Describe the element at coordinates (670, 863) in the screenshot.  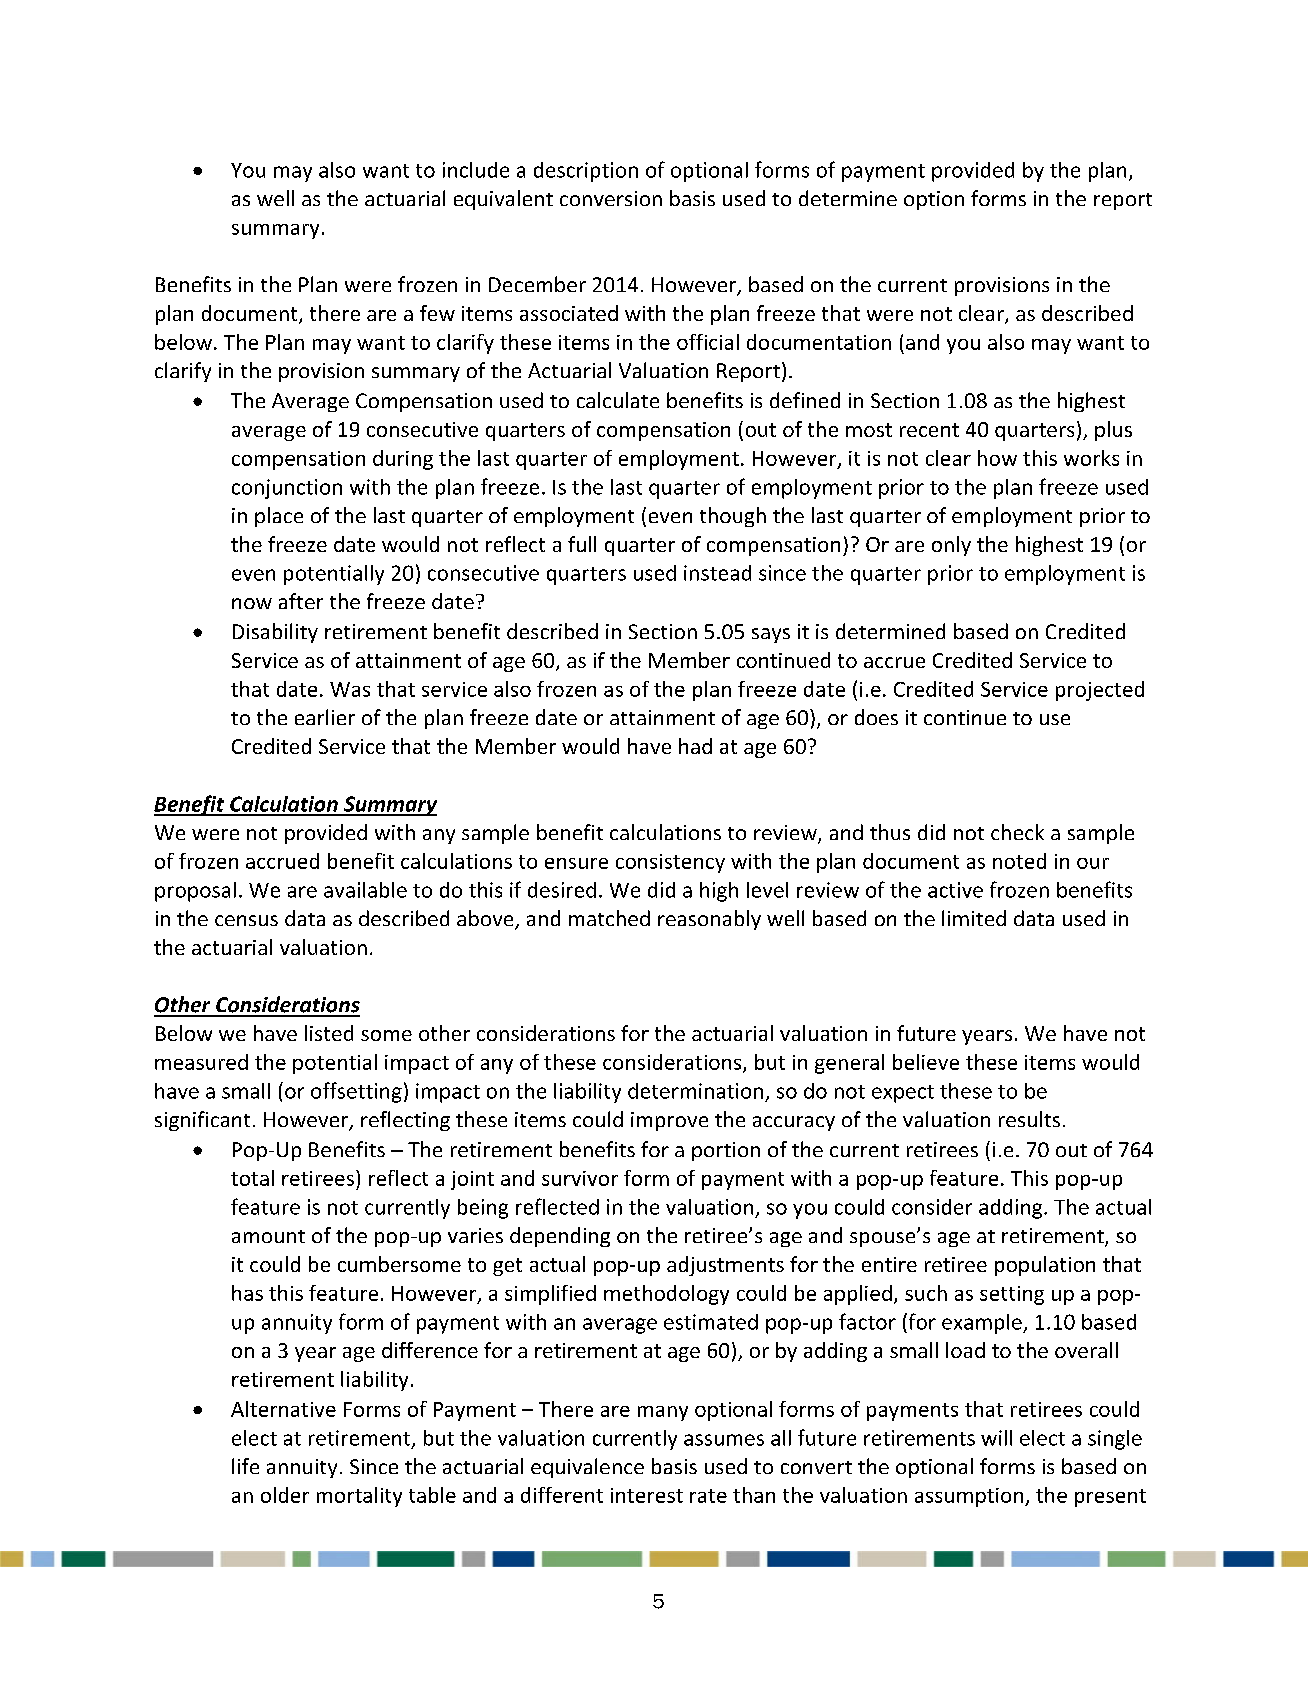
I see `consistency` at that location.
